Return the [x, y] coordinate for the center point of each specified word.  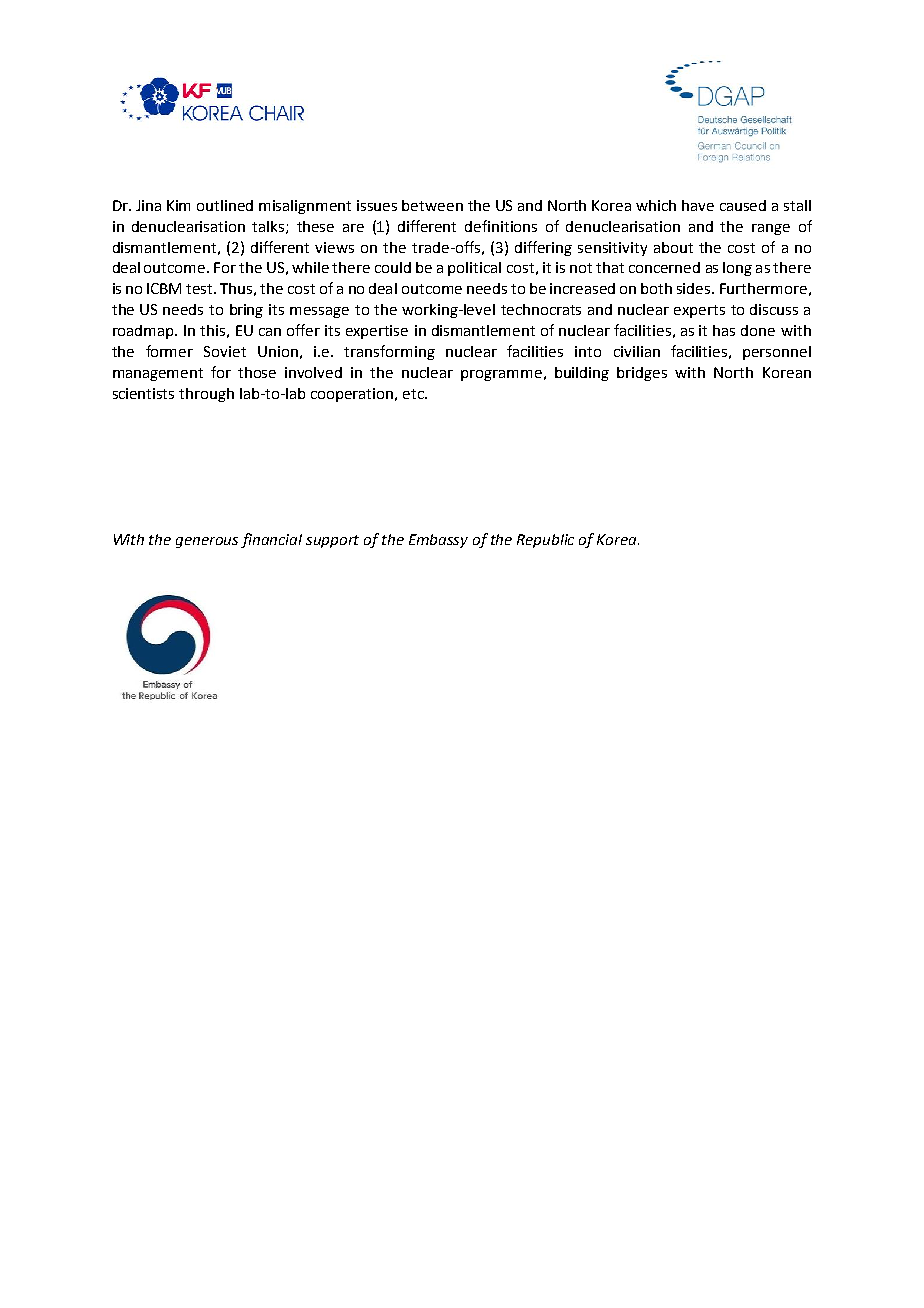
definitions [501, 226]
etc [414, 394]
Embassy [438, 541]
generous [207, 542]
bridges [642, 374]
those [257, 372]
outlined [225, 205]
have [698, 205]
